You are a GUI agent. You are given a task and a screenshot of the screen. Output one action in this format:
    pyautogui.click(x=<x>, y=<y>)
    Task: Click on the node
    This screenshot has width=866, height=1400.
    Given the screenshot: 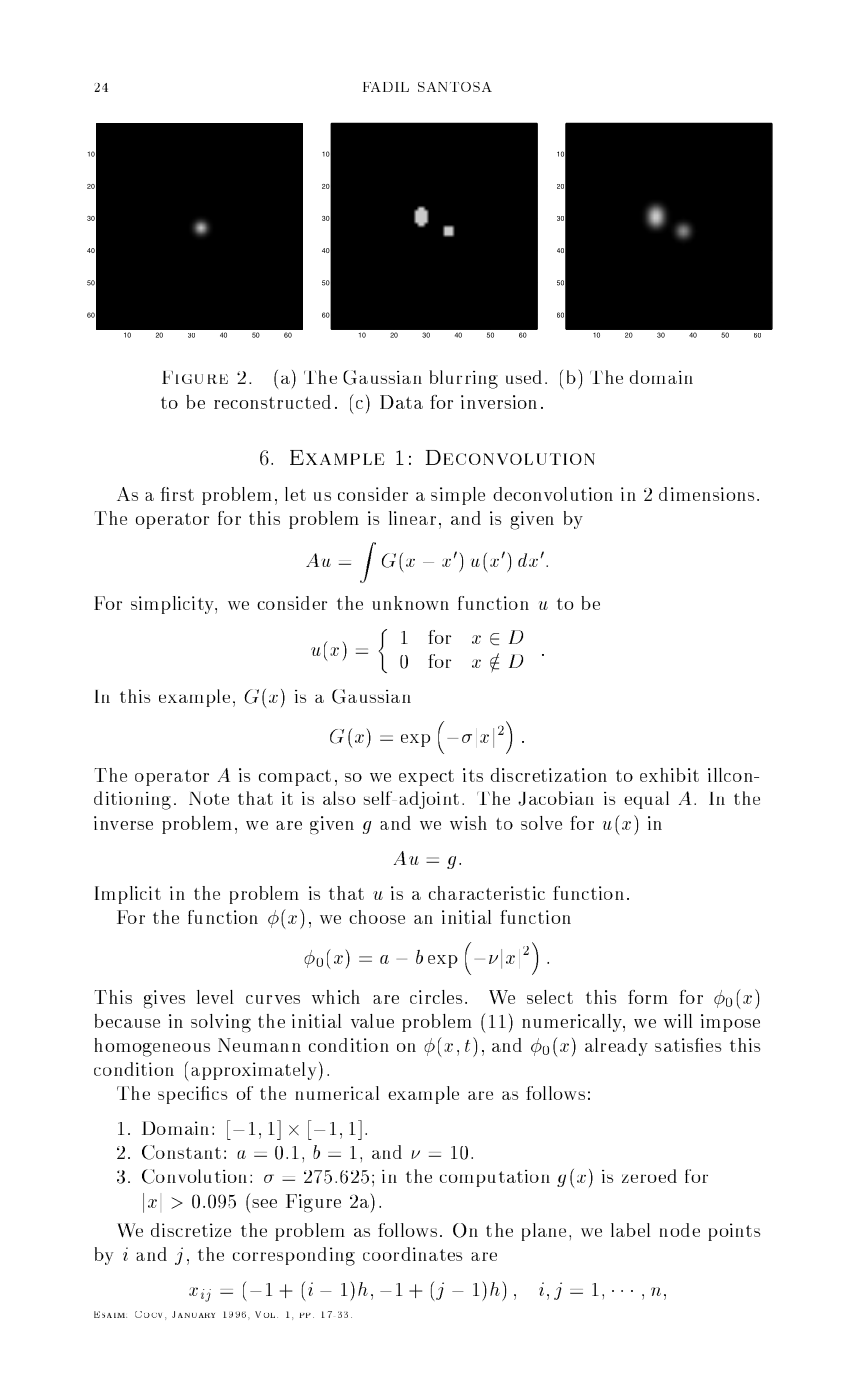 What is the action you would take?
    pyautogui.click(x=680, y=1230)
